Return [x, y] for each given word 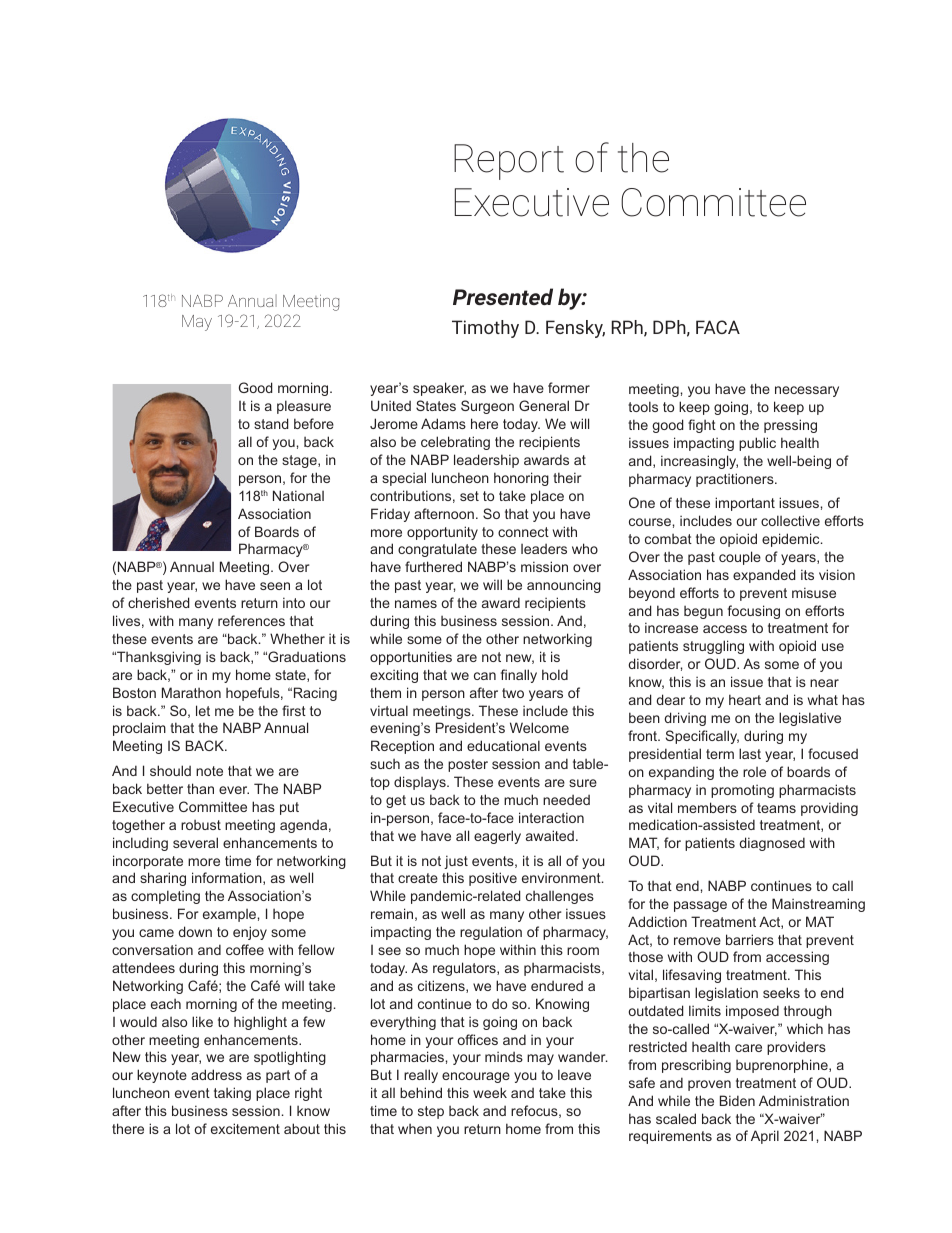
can [485, 676]
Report [509, 162]
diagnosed [772, 844]
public [757, 444]
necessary [807, 391]
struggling [713, 647]
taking [232, 1094]
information [228, 878]
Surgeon [487, 407]
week [490, 1092]
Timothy [485, 329]
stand [271, 423]
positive [493, 879]
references [251, 620]
